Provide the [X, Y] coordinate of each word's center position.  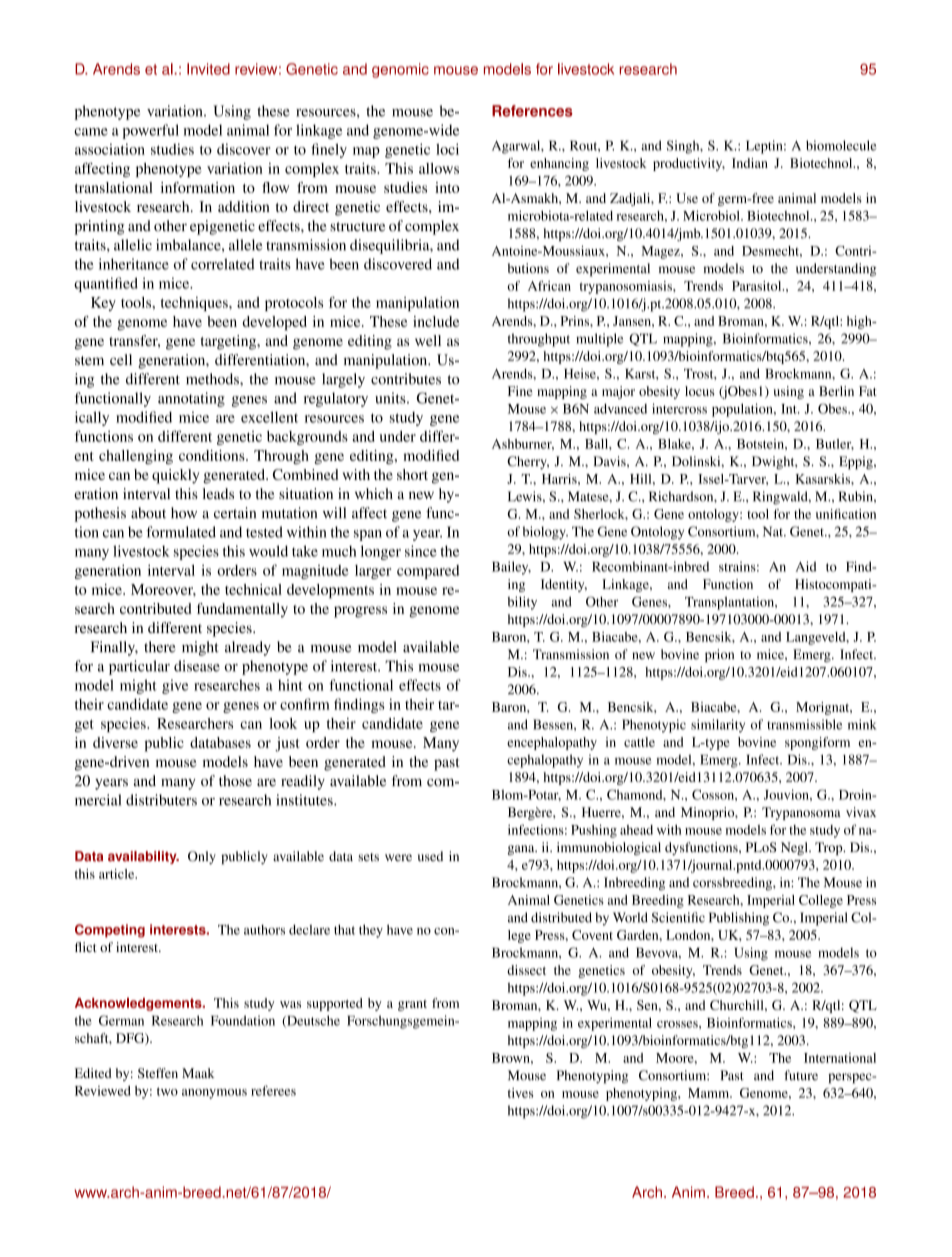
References [532, 111]
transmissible [804, 724]
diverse [115, 742]
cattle [639, 742]
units [391, 398]
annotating [191, 399]
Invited [208, 69]
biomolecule [841, 145]
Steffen [158, 1073]
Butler [835, 444]
